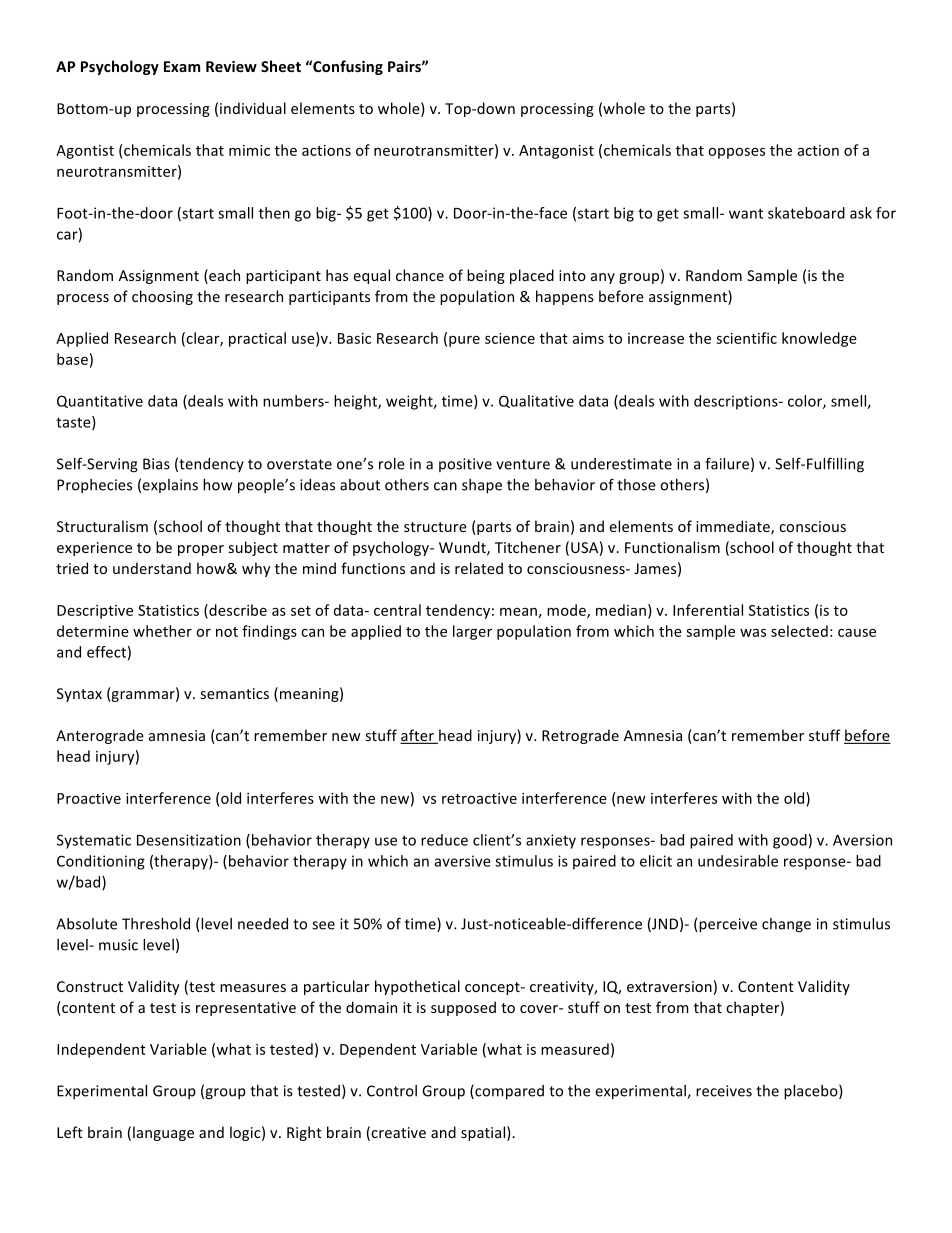 Image resolution: width=952 pixels, height=1233 pixels. Describe the element at coordinates (790, 841) in the screenshot. I see `good` at that location.
